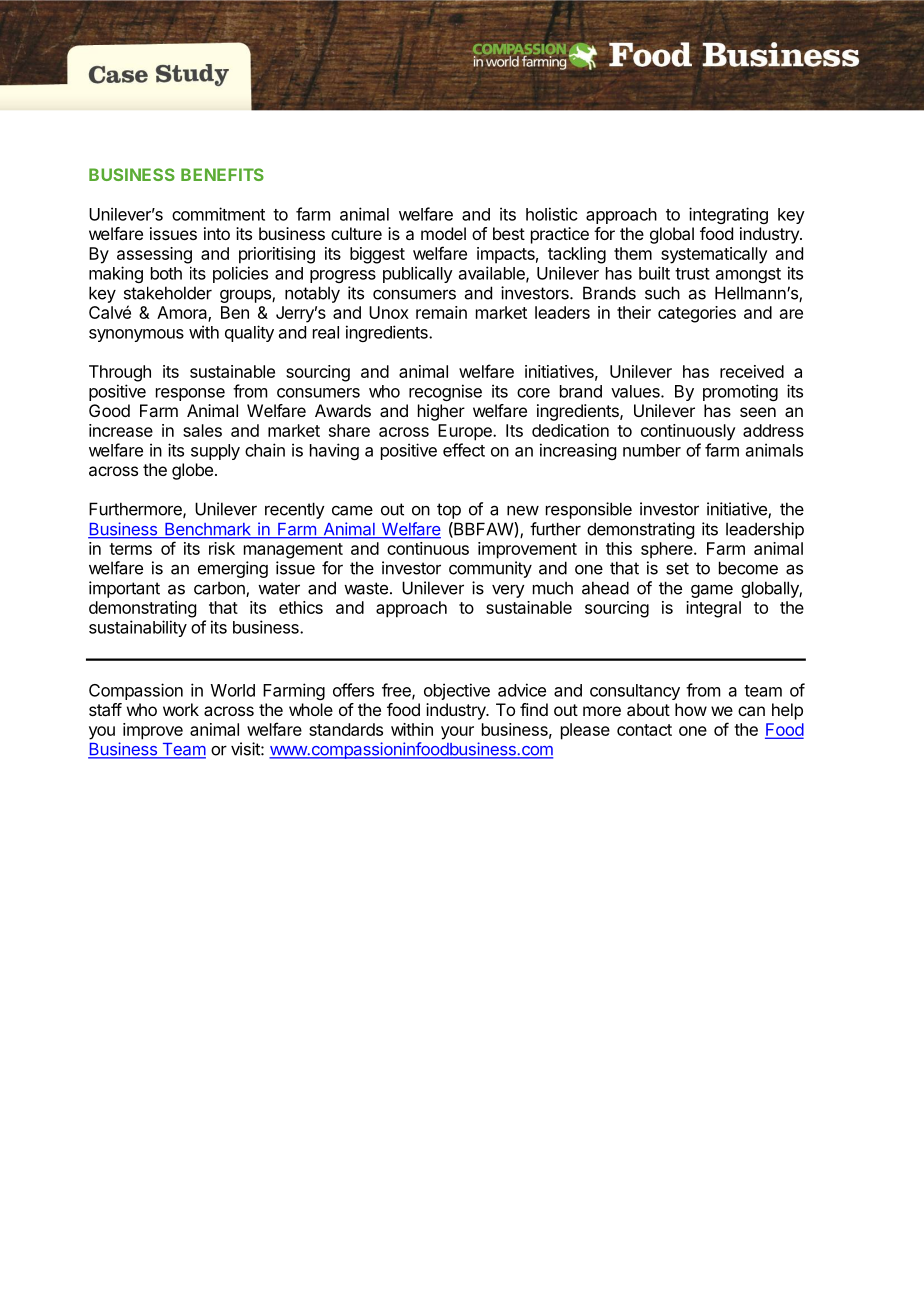 This screenshot has width=924, height=1309. I want to click on effect, so click(464, 450).
